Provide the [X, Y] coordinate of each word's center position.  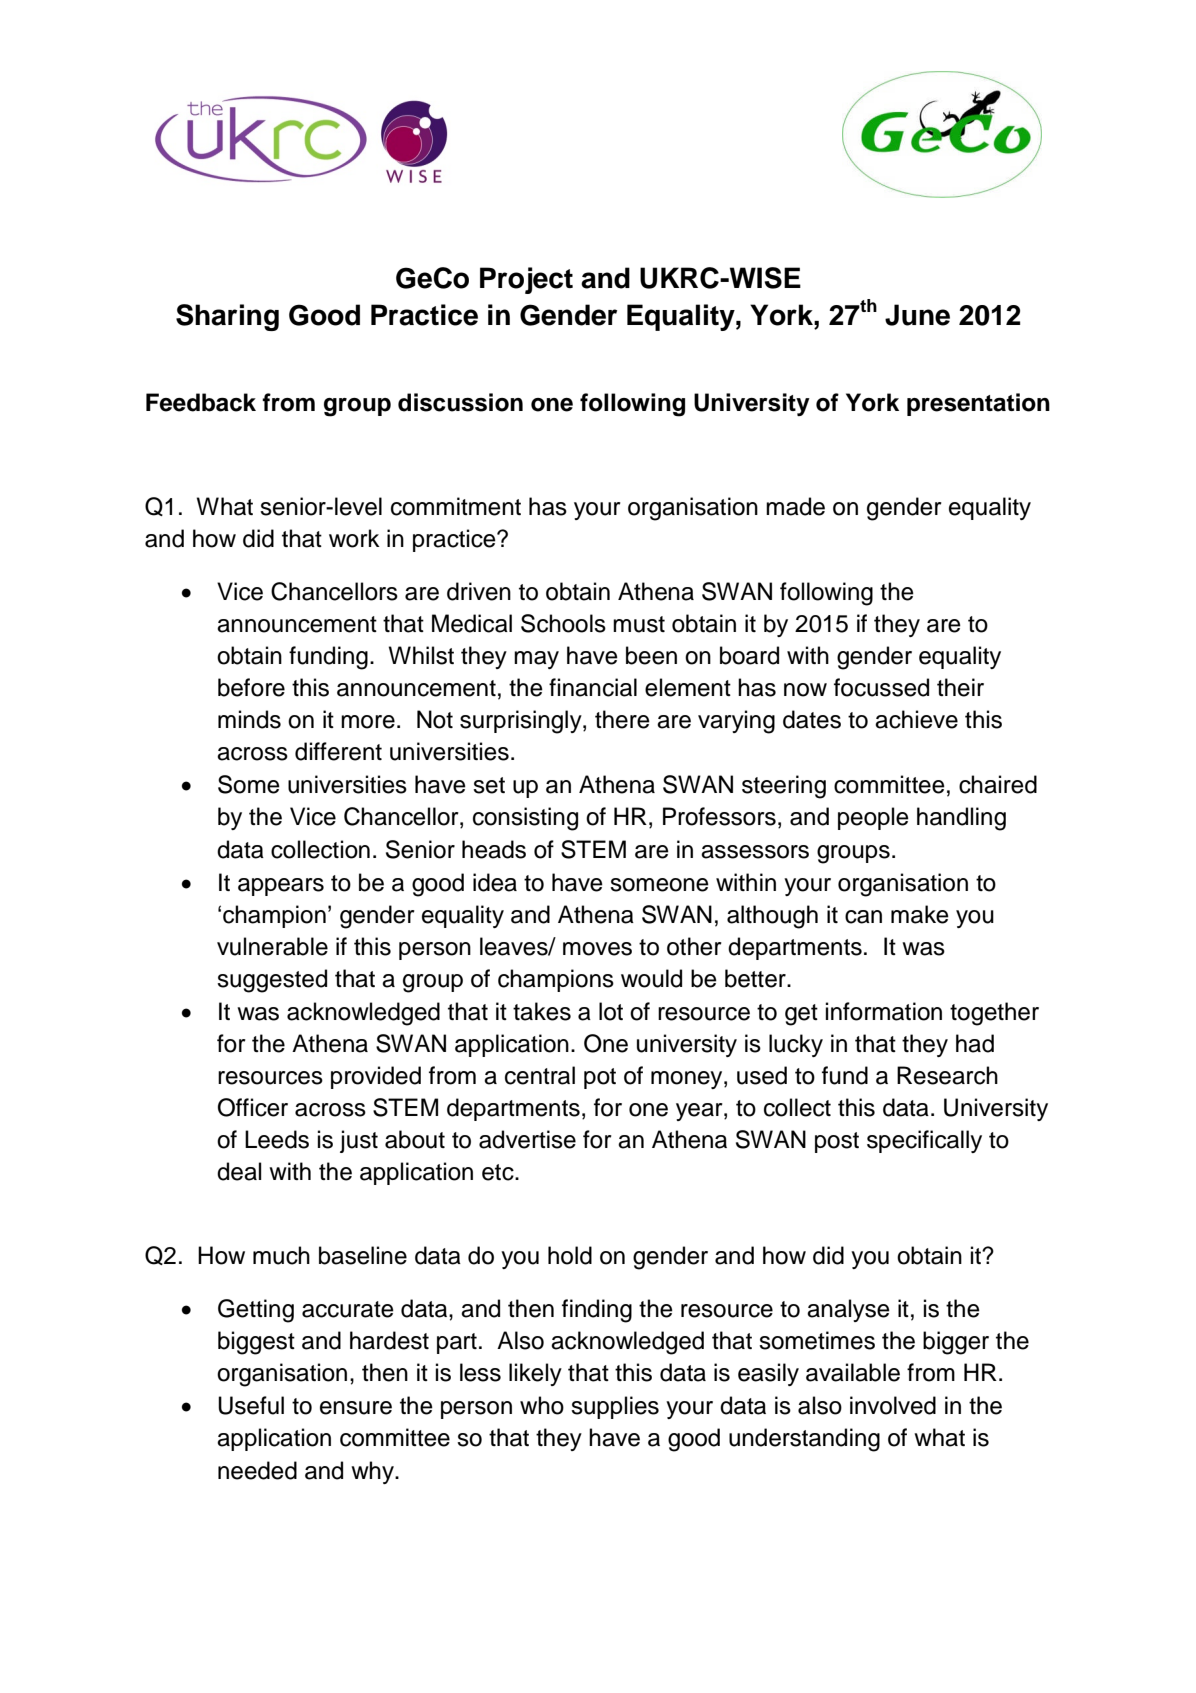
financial [593, 687]
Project [526, 280]
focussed [881, 687]
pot [600, 1078]
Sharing [227, 317]
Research [947, 1075]
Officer [253, 1107]
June [917, 315]
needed [257, 1470]
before [251, 687]
